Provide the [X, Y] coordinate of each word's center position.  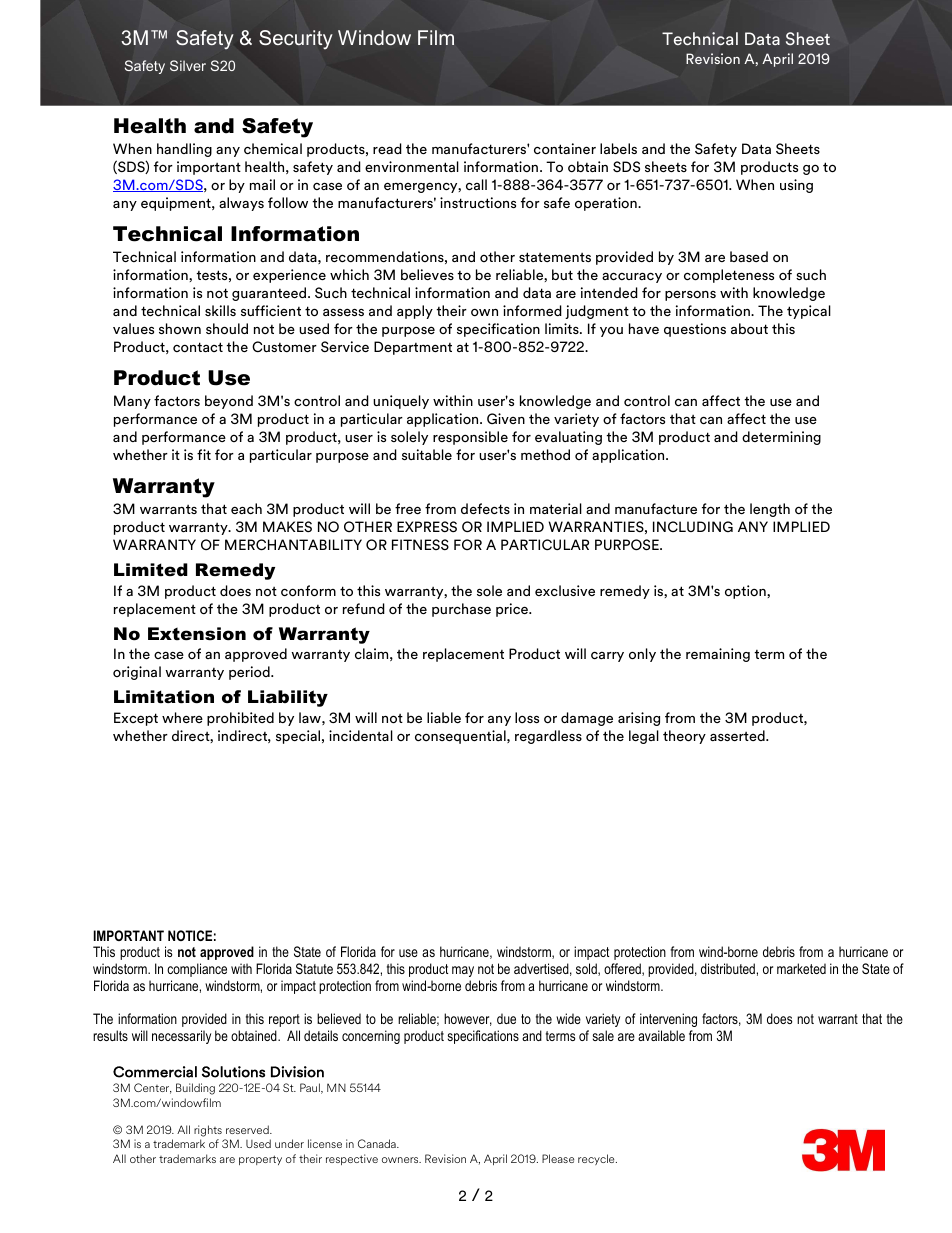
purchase [461, 610]
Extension [197, 634]
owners [401, 1160]
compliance [197, 970]
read [387, 148]
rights [208, 1131]
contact [198, 347]
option [746, 592]
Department [413, 348]
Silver [188, 65]
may [463, 971]
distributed [728, 968]
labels [618, 148]
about [749, 328]
